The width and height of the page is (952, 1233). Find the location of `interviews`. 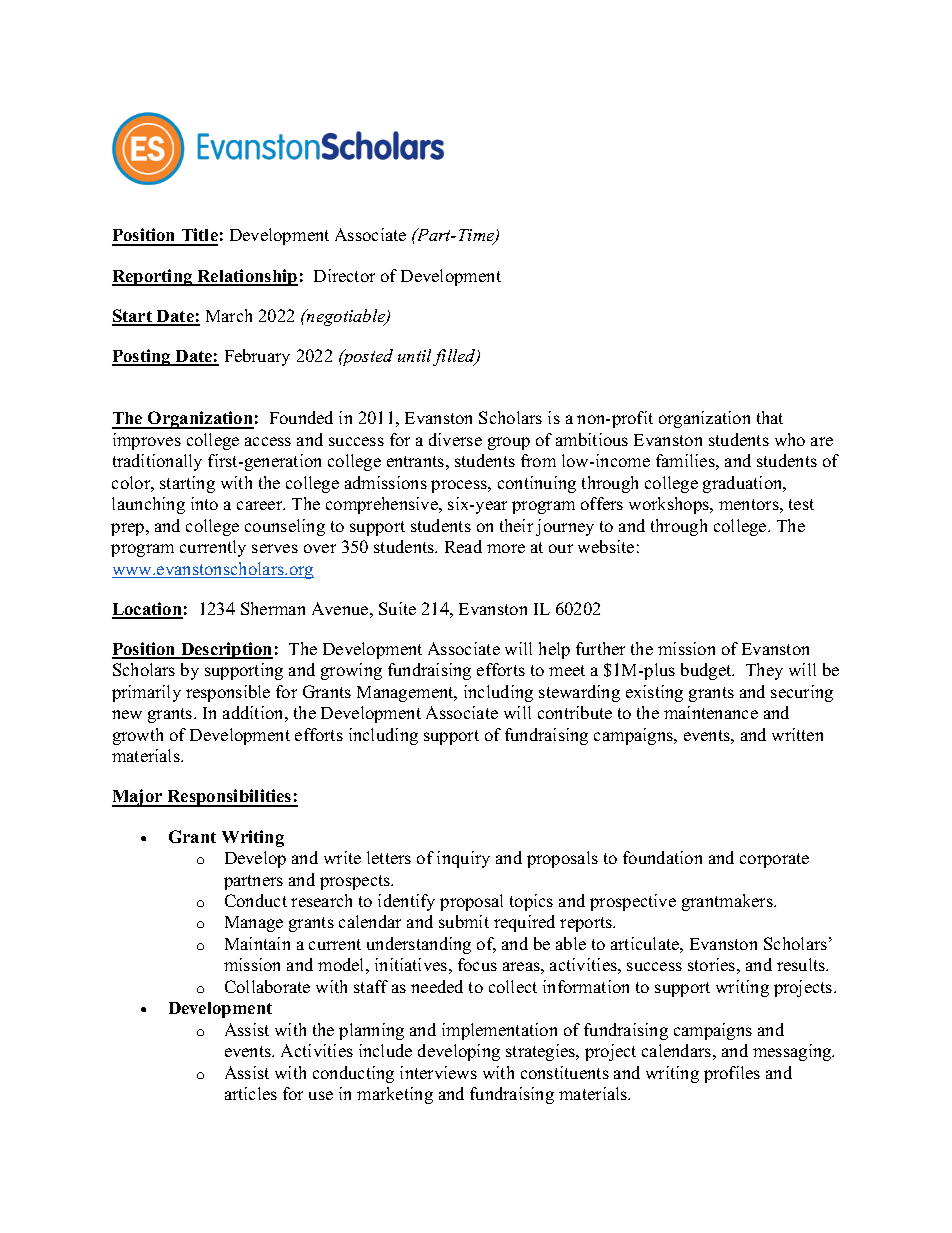

interviews is located at coordinates (438, 1072).
